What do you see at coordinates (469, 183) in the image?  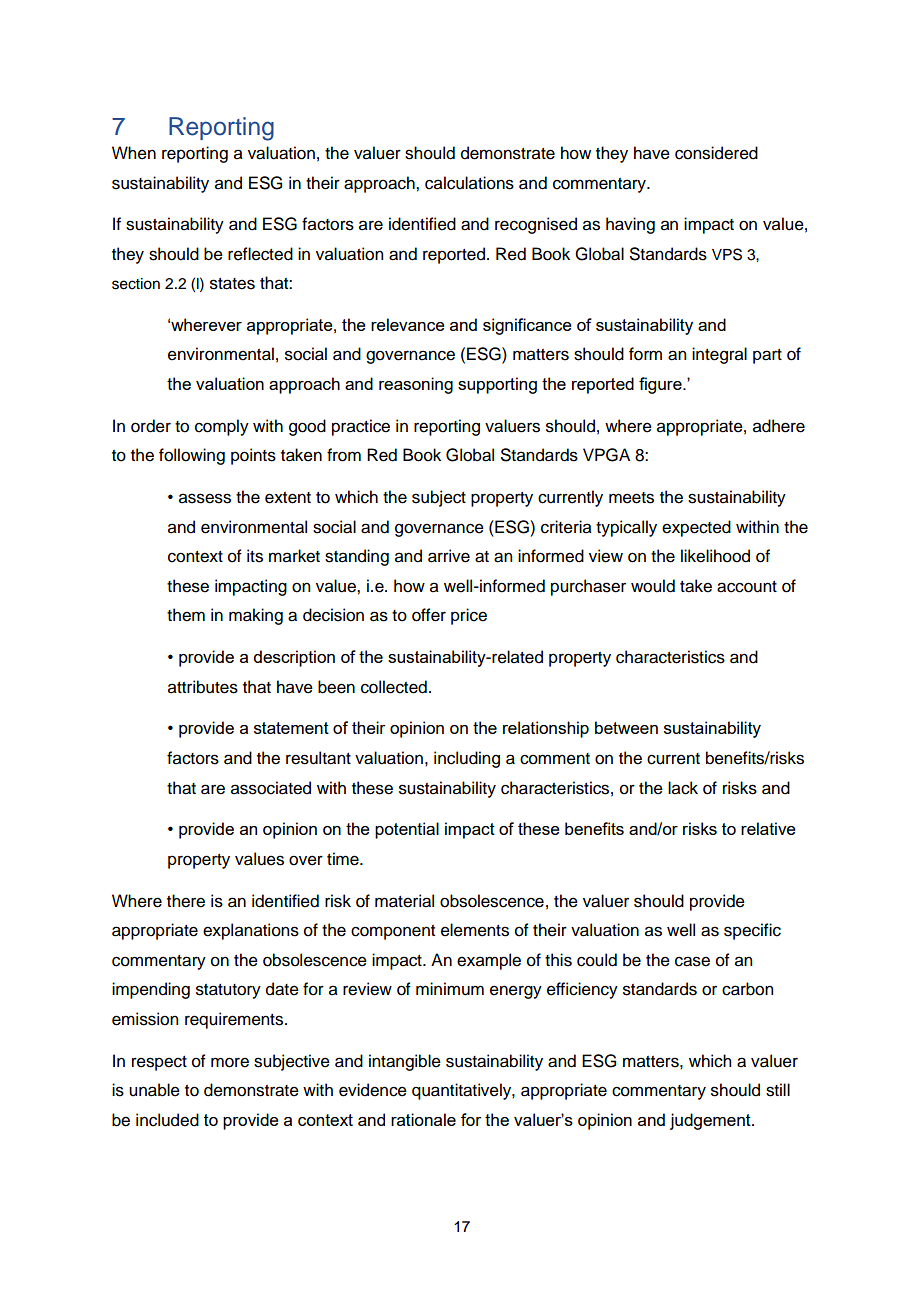 I see `calculations` at bounding box center [469, 183].
